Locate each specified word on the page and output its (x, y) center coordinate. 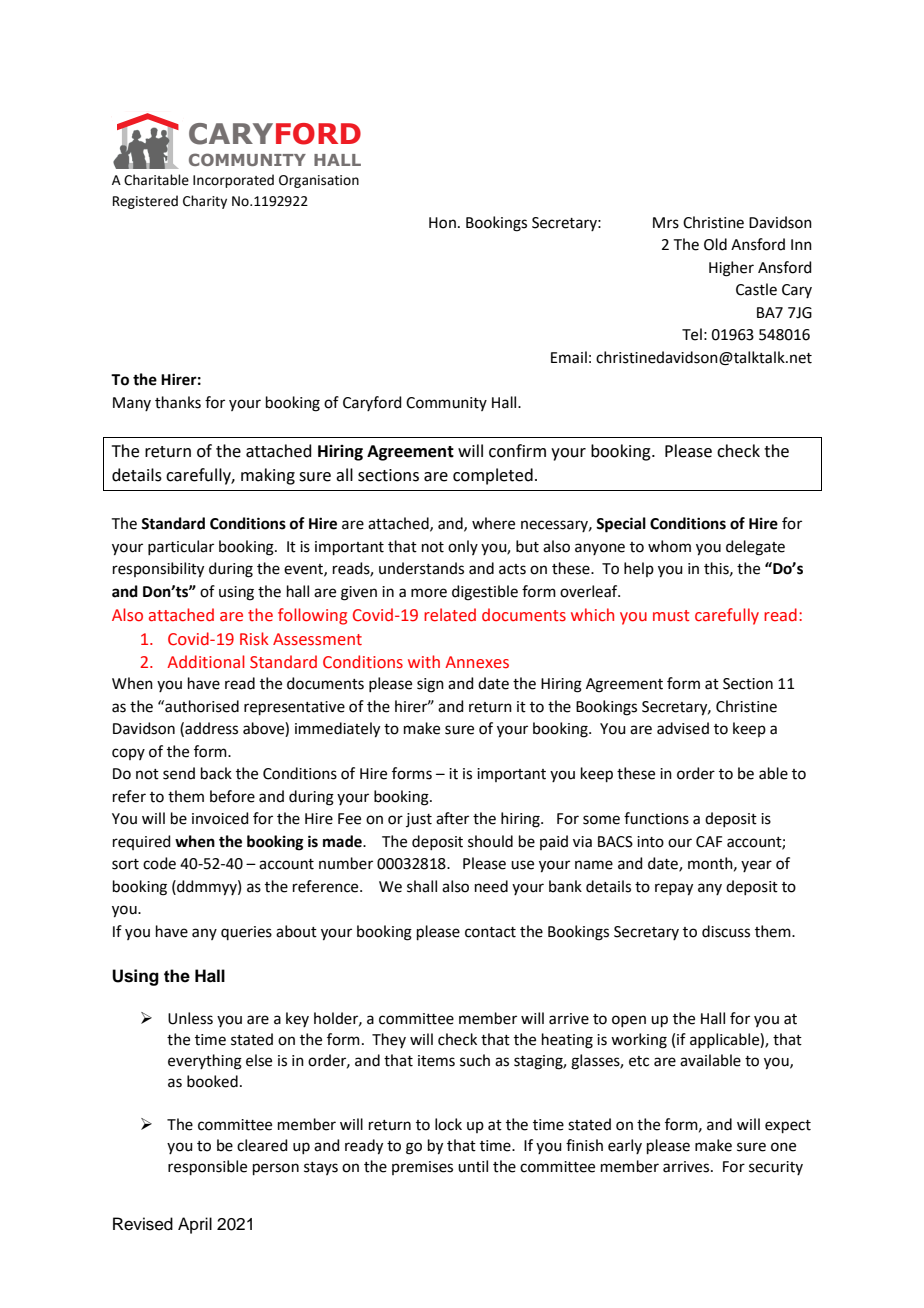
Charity (205, 202)
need (491, 886)
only (463, 547)
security (776, 1168)
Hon (442, 223)
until (473, 1166)
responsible (207, 1167)
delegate (755, 548)
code (159, 863)
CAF (709, 842)
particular (181, 547)
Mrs (666, 223)
